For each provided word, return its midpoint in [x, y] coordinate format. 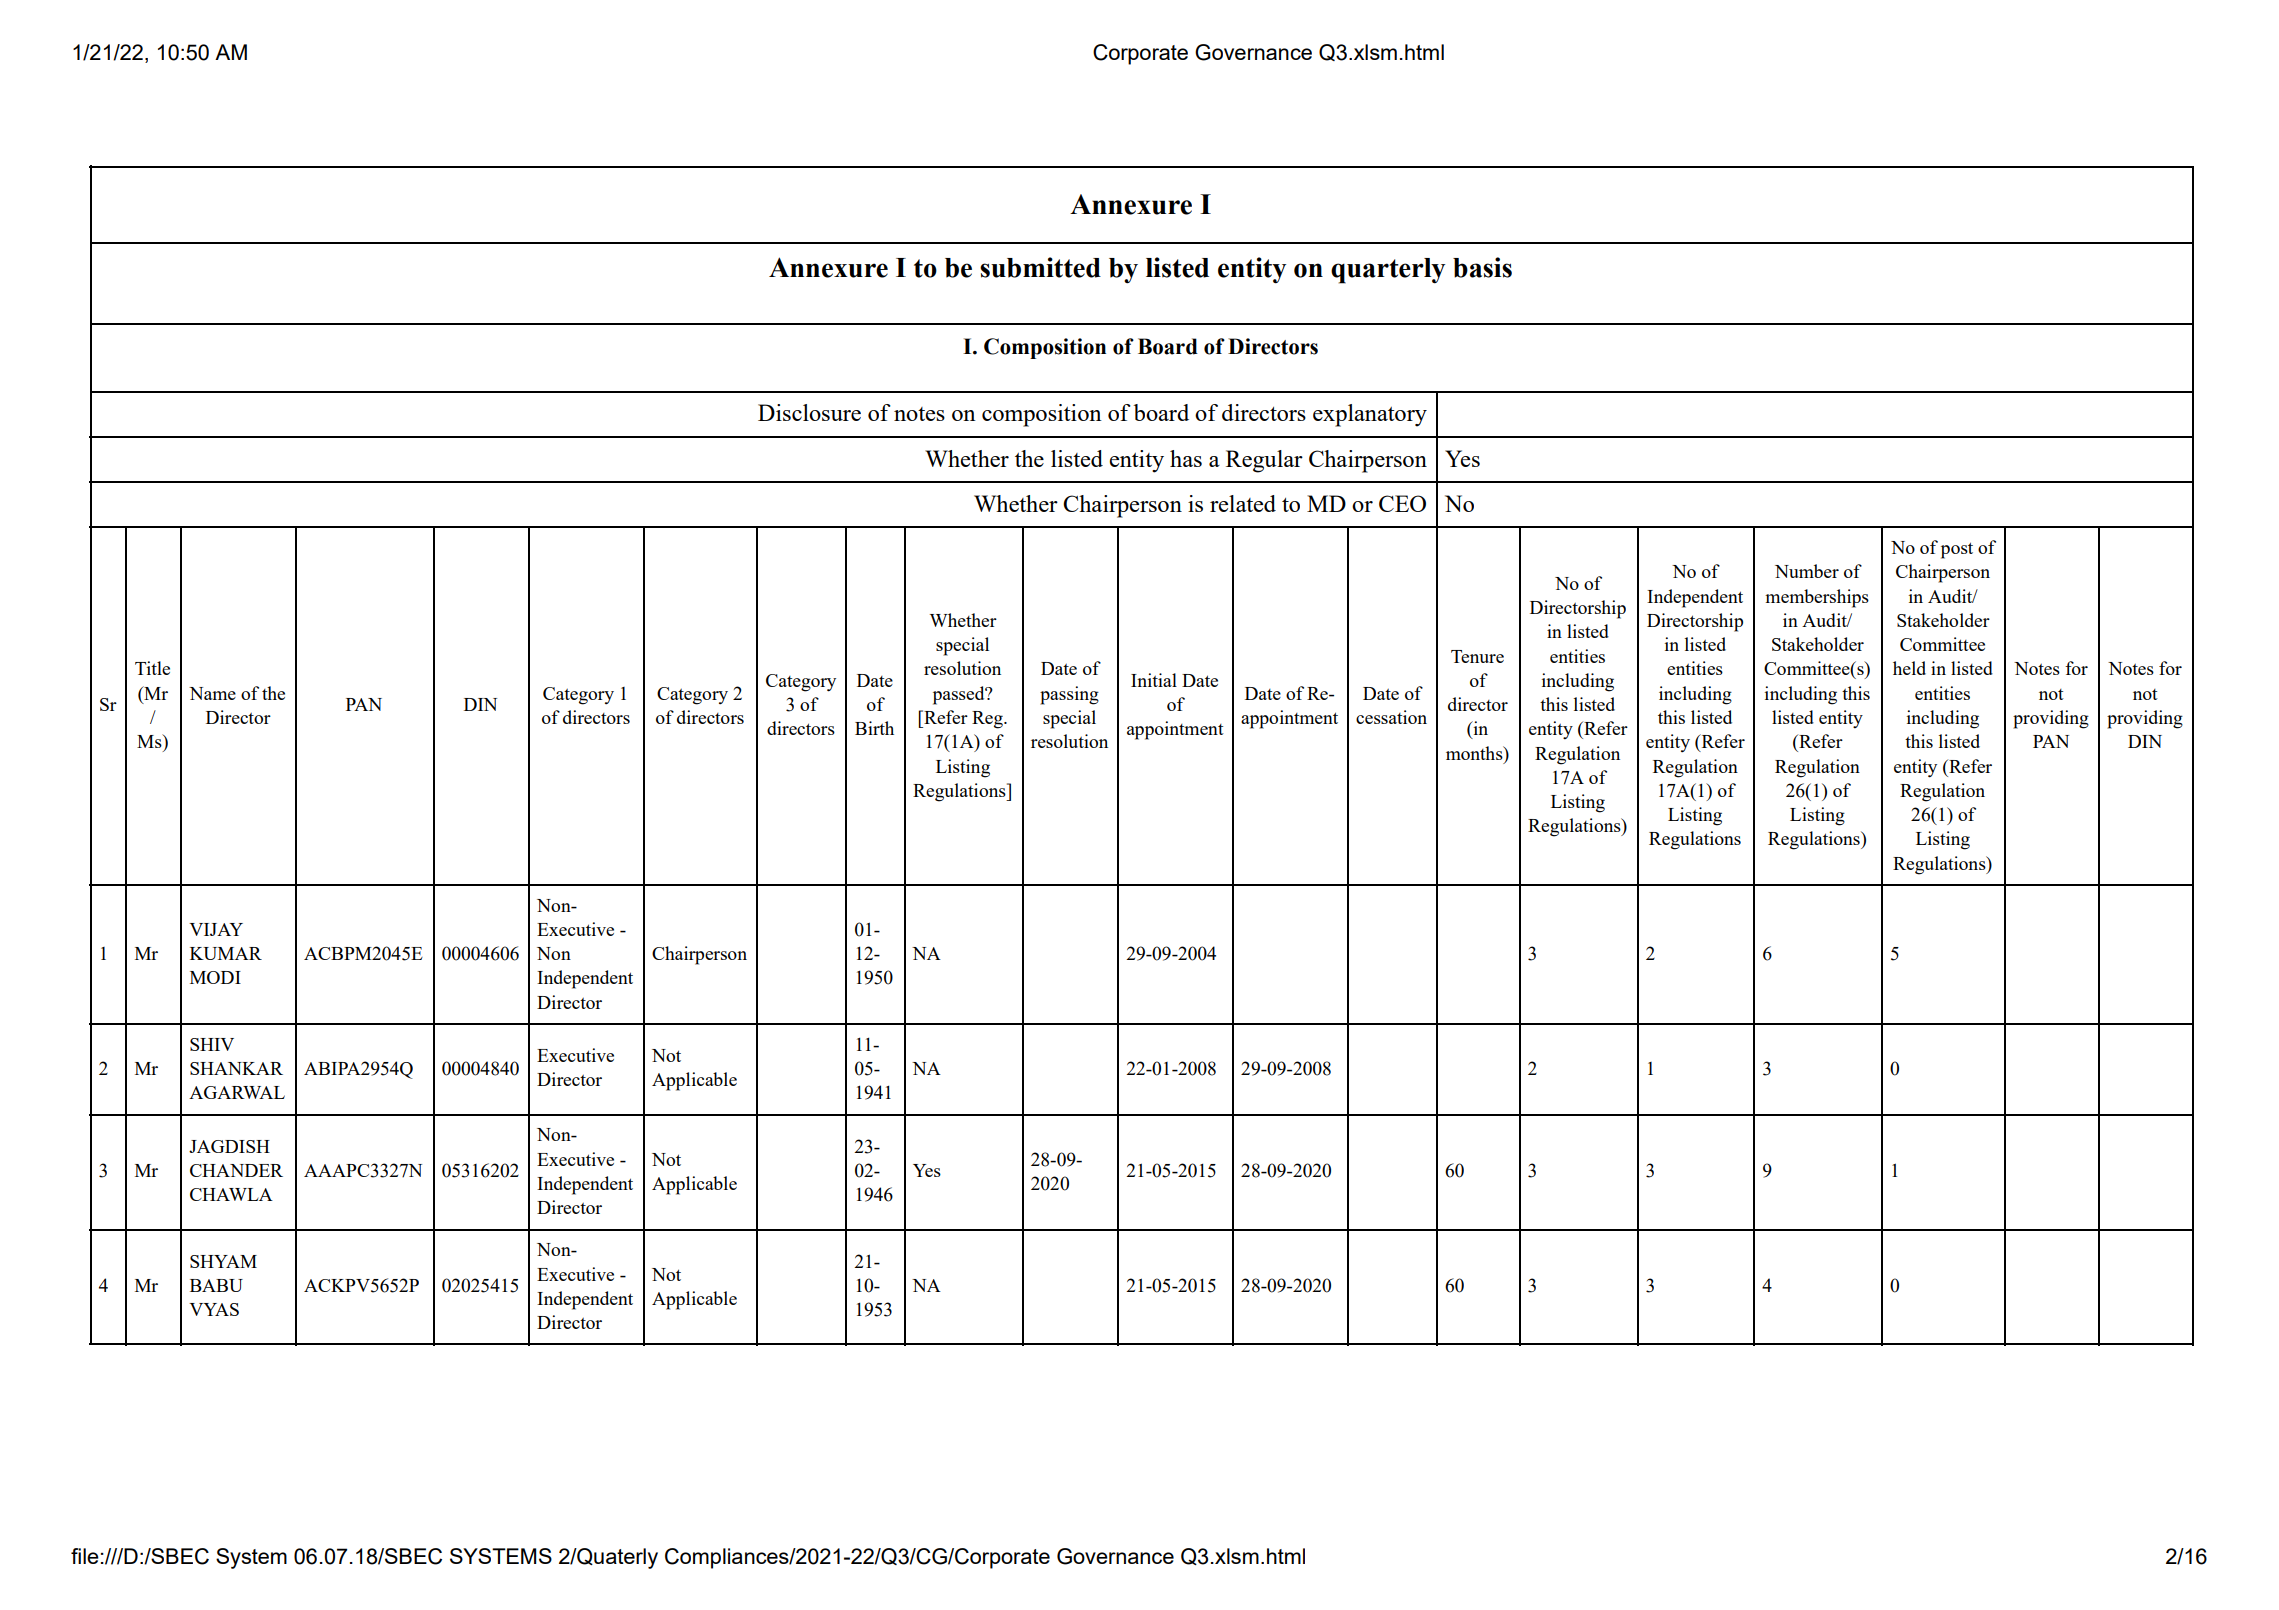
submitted [1040, 267]
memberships [1817, 598]
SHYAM [223, 1261]
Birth [874, 728]
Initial [1154, 680]
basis [1482, 267]
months [1475, 753]
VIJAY [216, 929]
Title [152, 668]
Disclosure [809, 412]
